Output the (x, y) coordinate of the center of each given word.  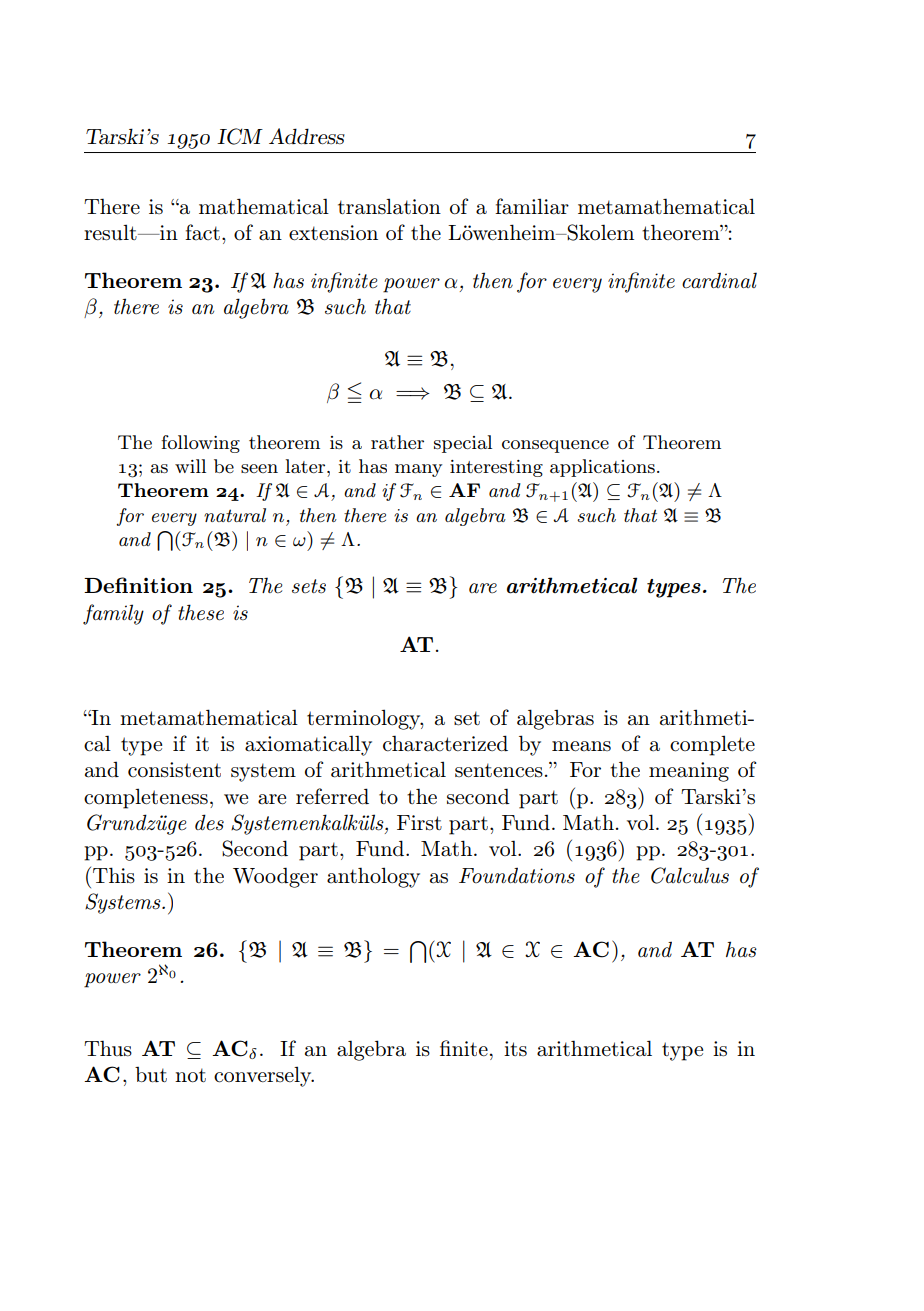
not (190, 1075)
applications (602, 468)
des (209, 822)
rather (397, 442)
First (419, 823)
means (581, 746)
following (200, 444)
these (201, 612)
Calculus (690, 875)
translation (389, 206)
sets (309, 586)
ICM (240, 136)
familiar (532, 206)
